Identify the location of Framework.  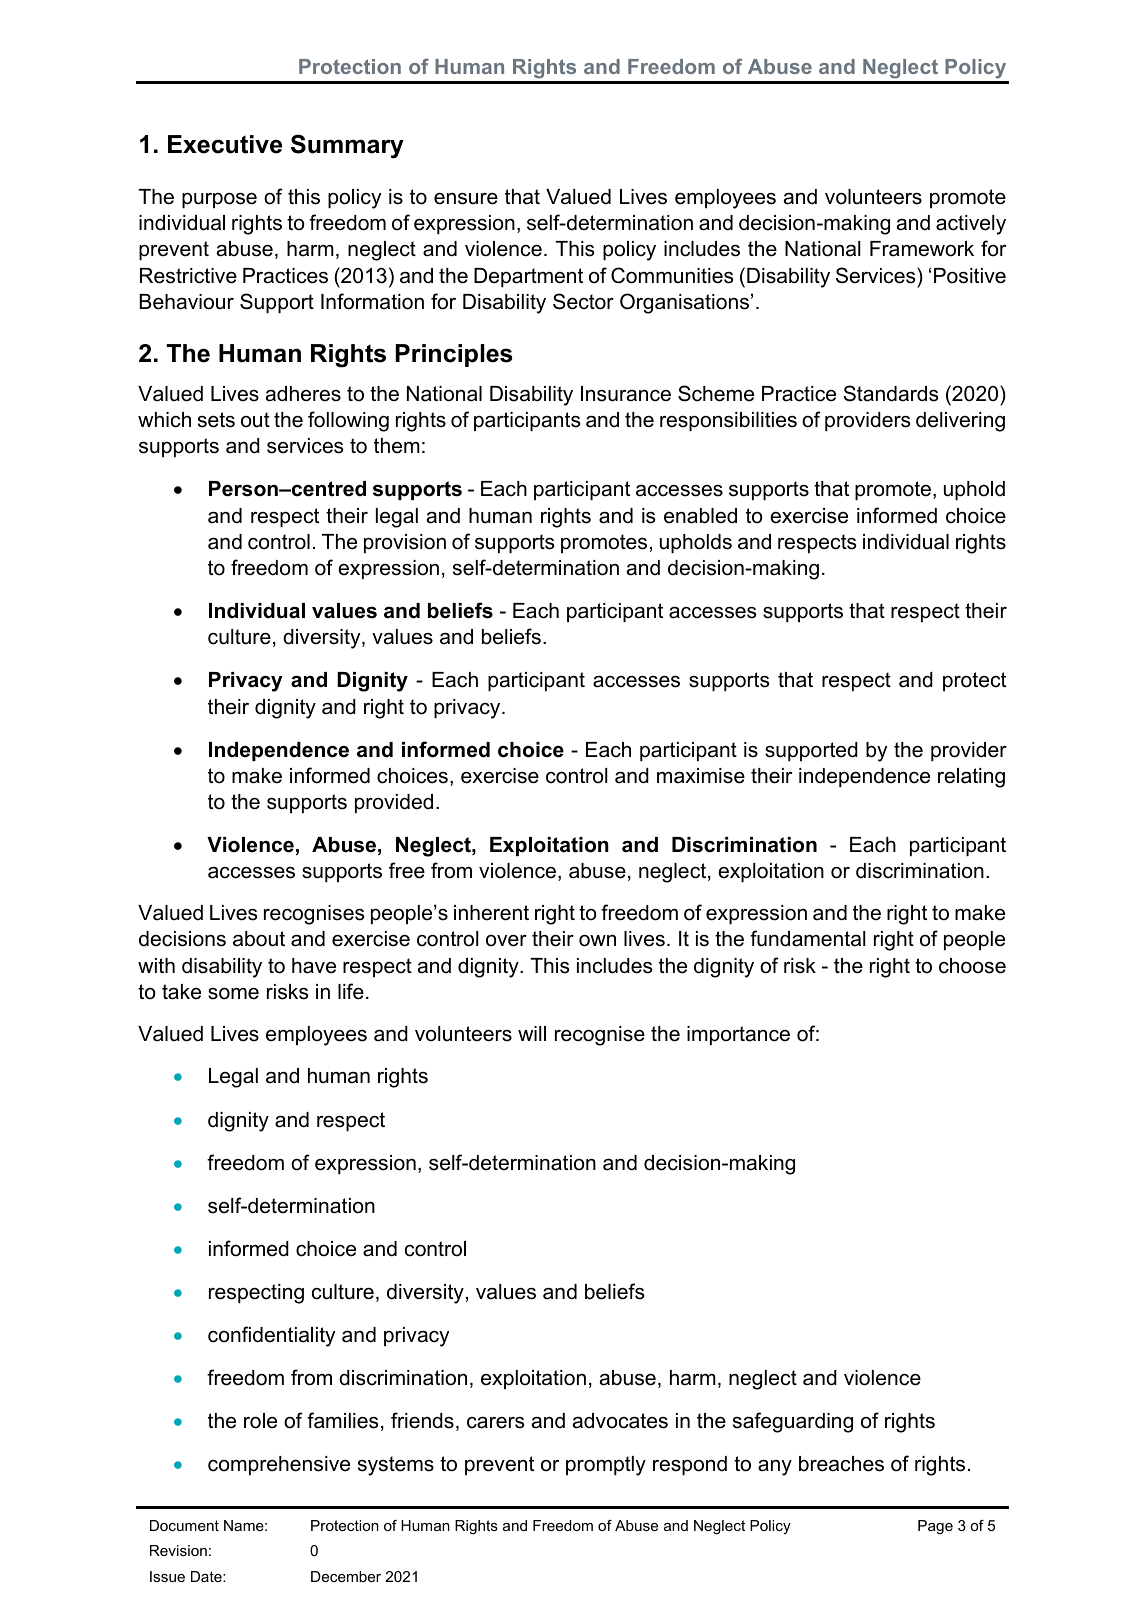
(922, 249).
